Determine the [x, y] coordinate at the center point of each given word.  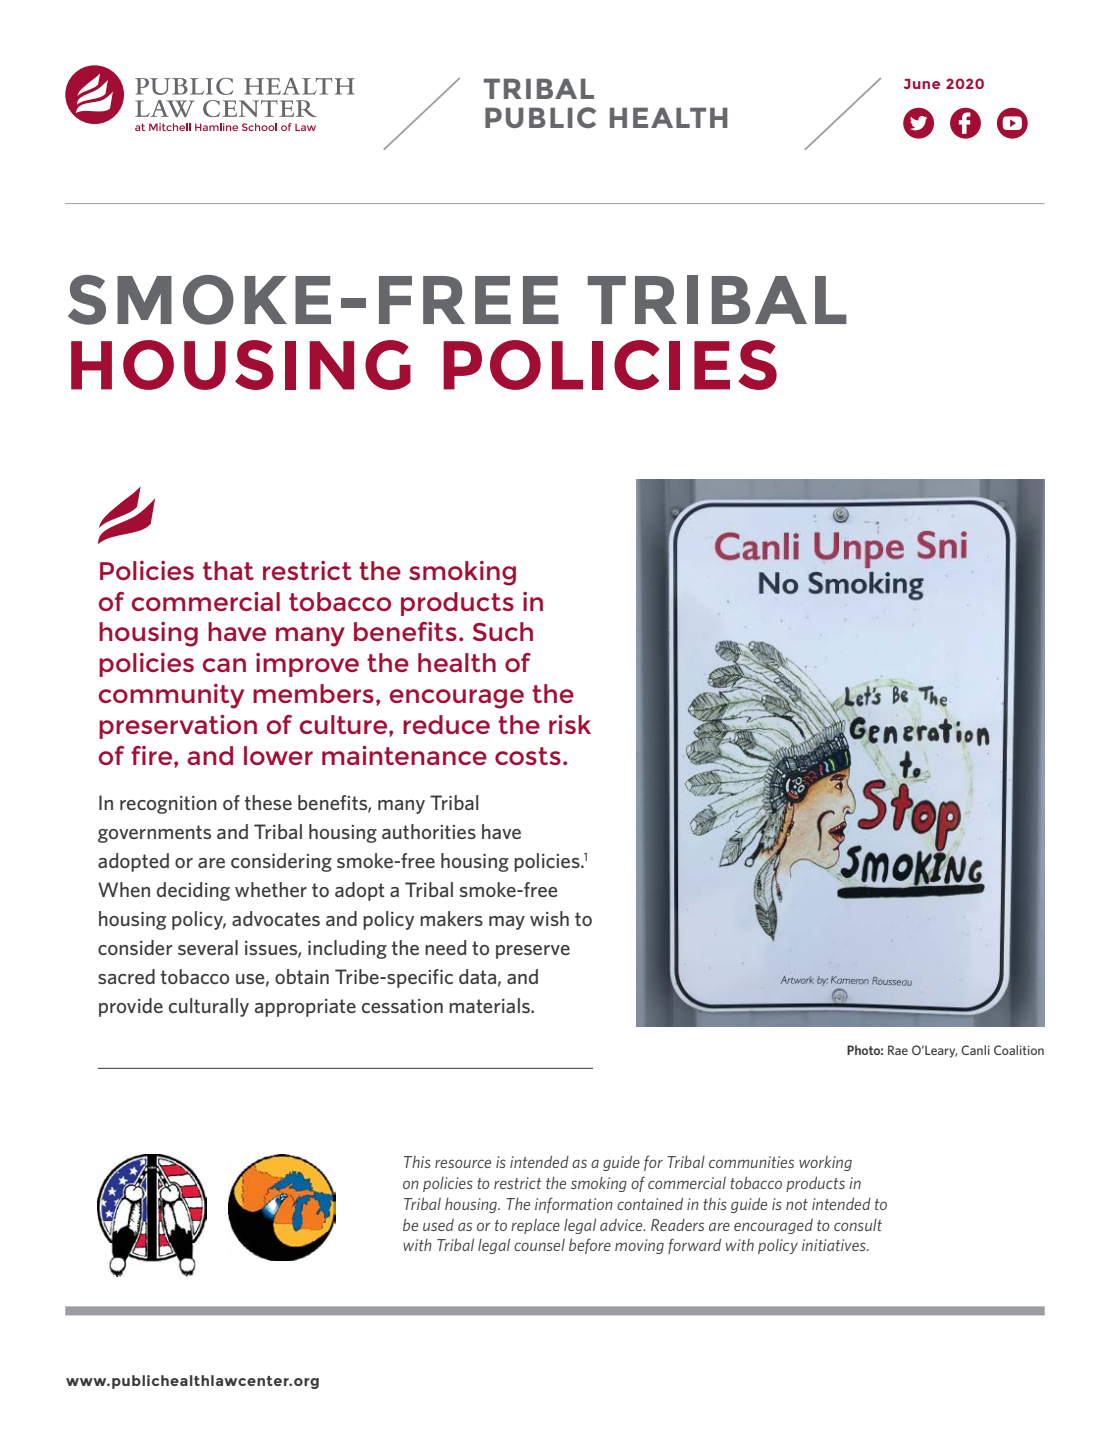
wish [549, 918]
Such [503, 631]
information [574, 1205]
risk [570, 724]
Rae [898, 1050]
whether [271, 889]
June [922, 84]
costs [528, 756]
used [438, 1225]
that [228, 570]
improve [307, 665]
